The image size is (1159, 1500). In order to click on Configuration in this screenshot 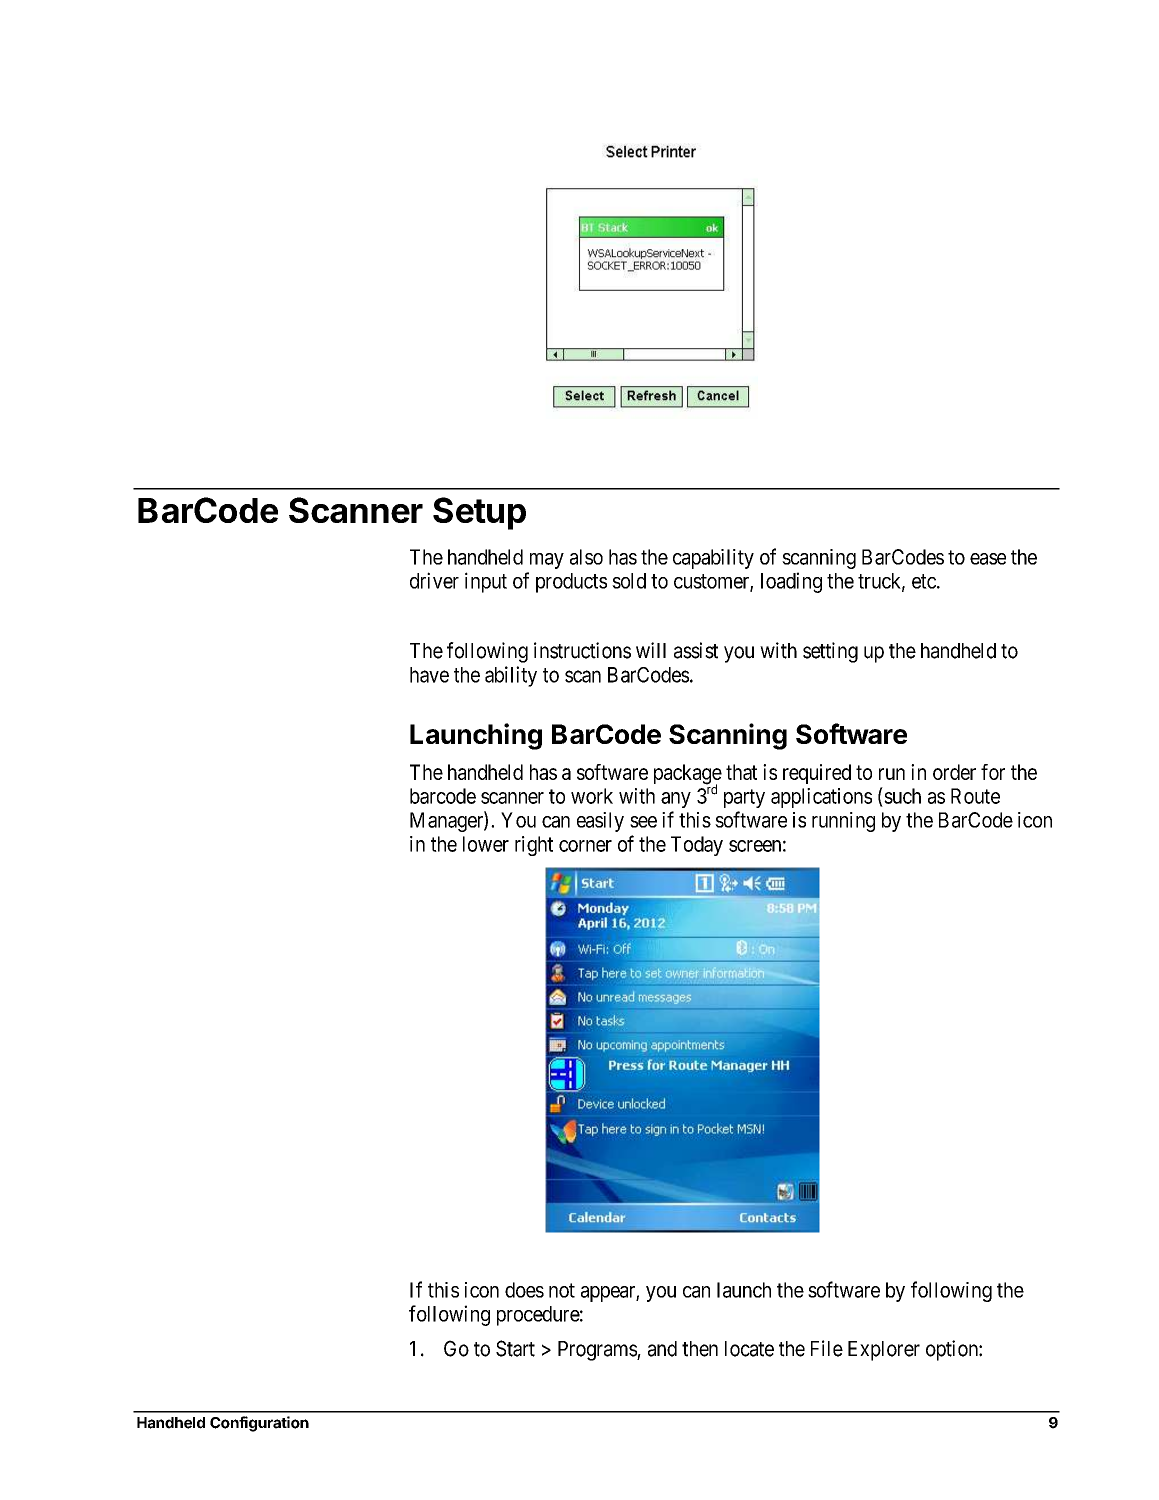, I will do `click(259, 1424)`.
